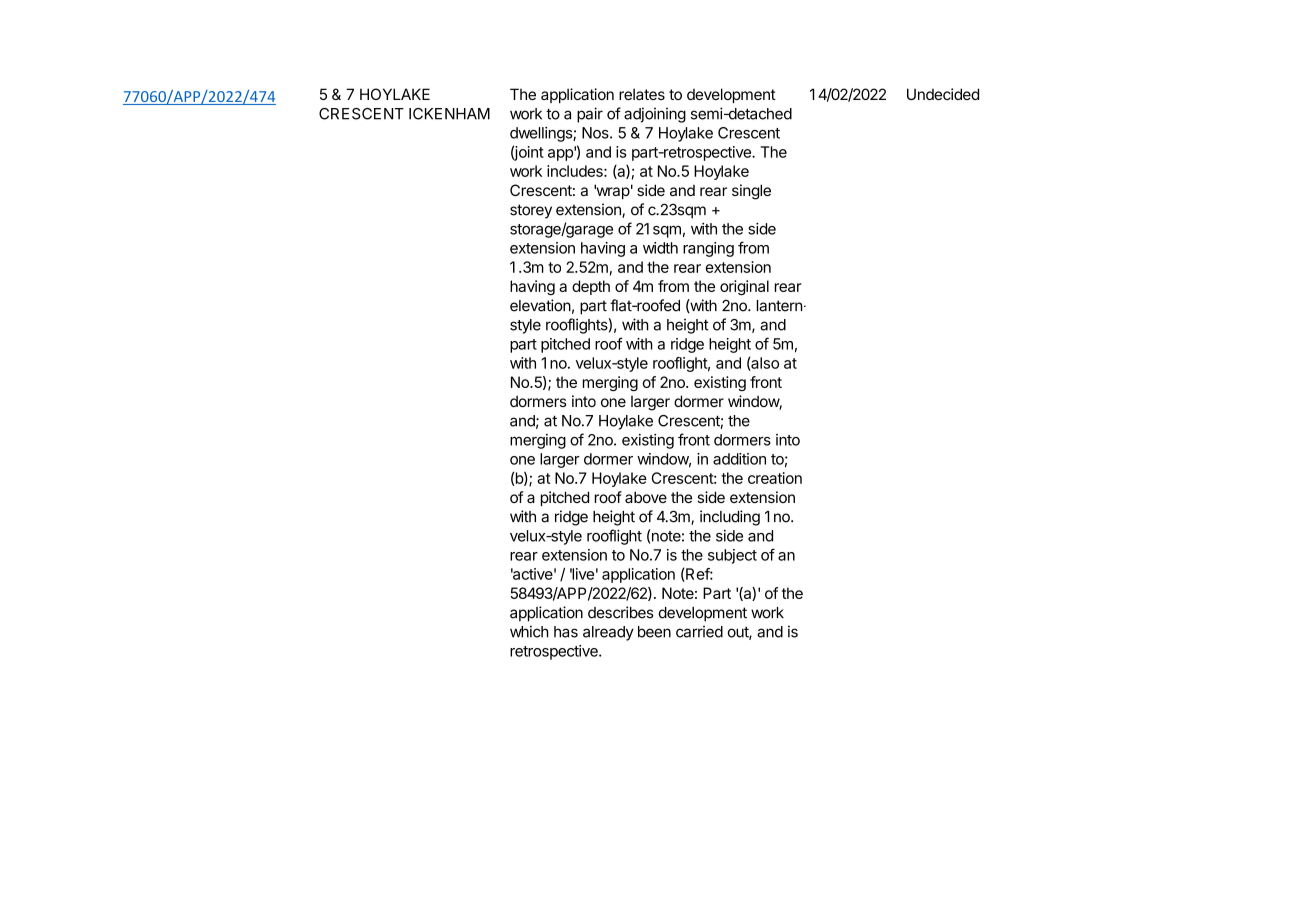 The height and width of the page is (924, 1308). Describe the element at coordinates (655, 115) in the page. I see `adjoining` at that location.
